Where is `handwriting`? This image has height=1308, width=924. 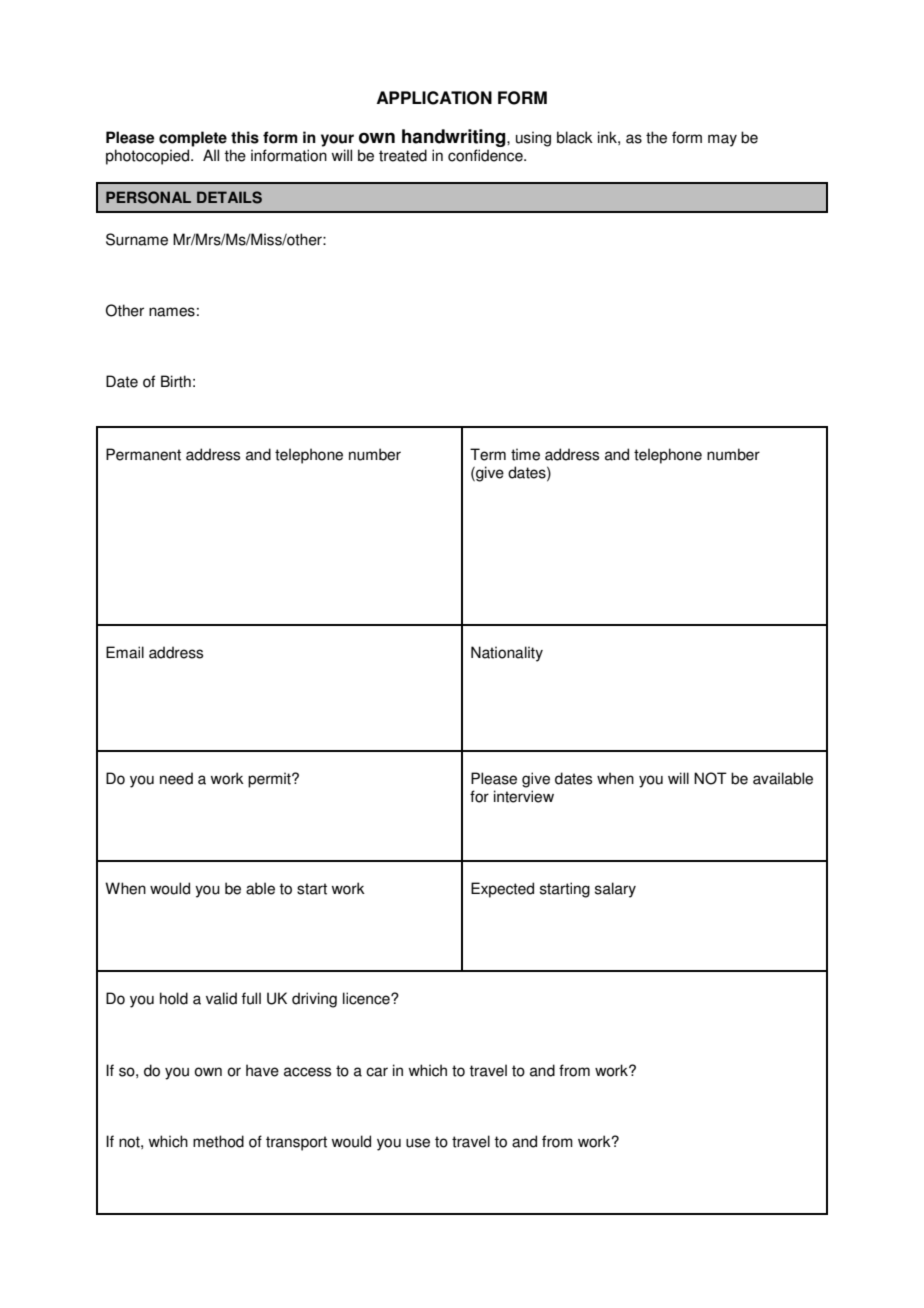
handwriting is located at coordinates (455, 138).
